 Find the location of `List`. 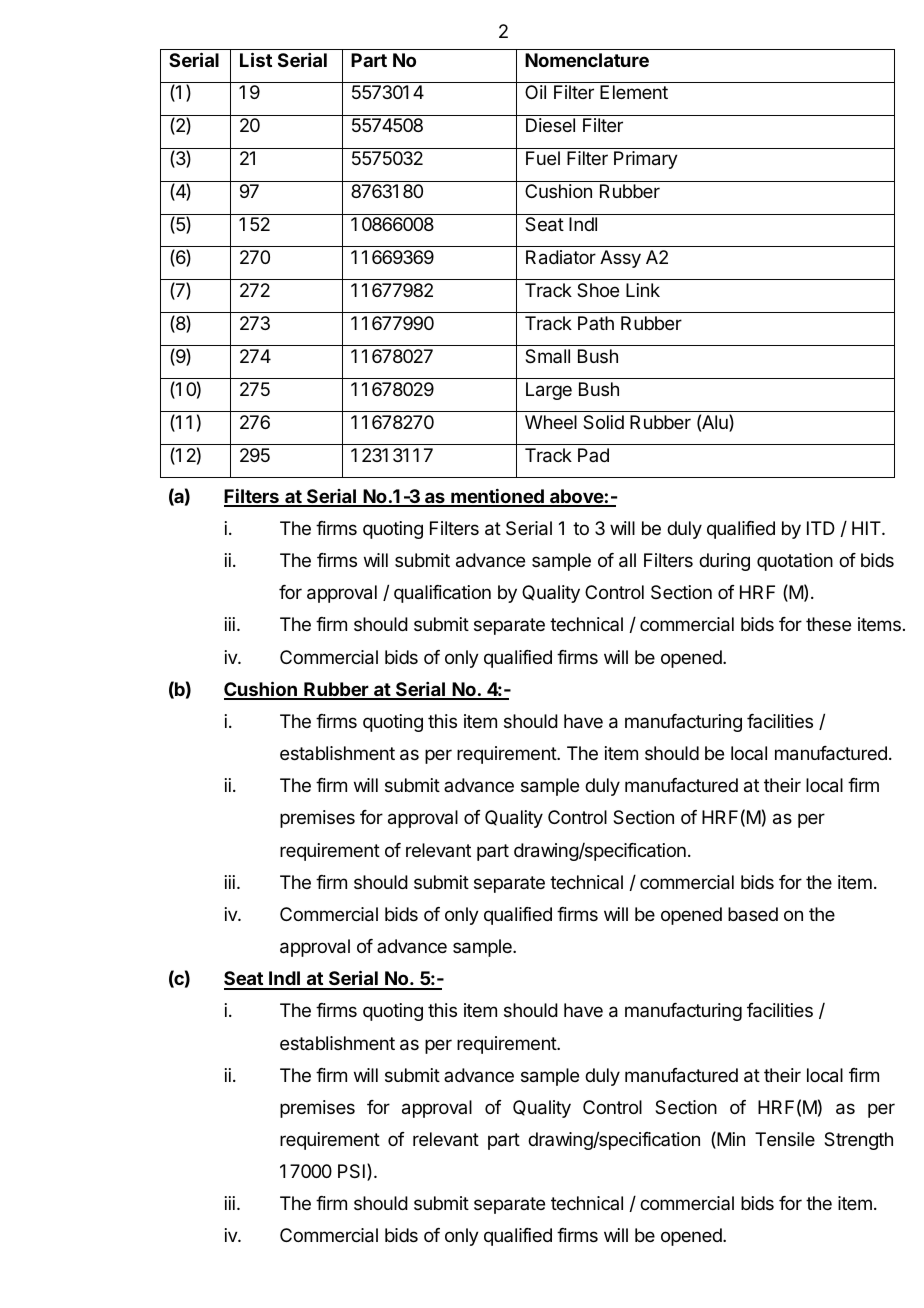

List is located at coordinates (256, 59).
